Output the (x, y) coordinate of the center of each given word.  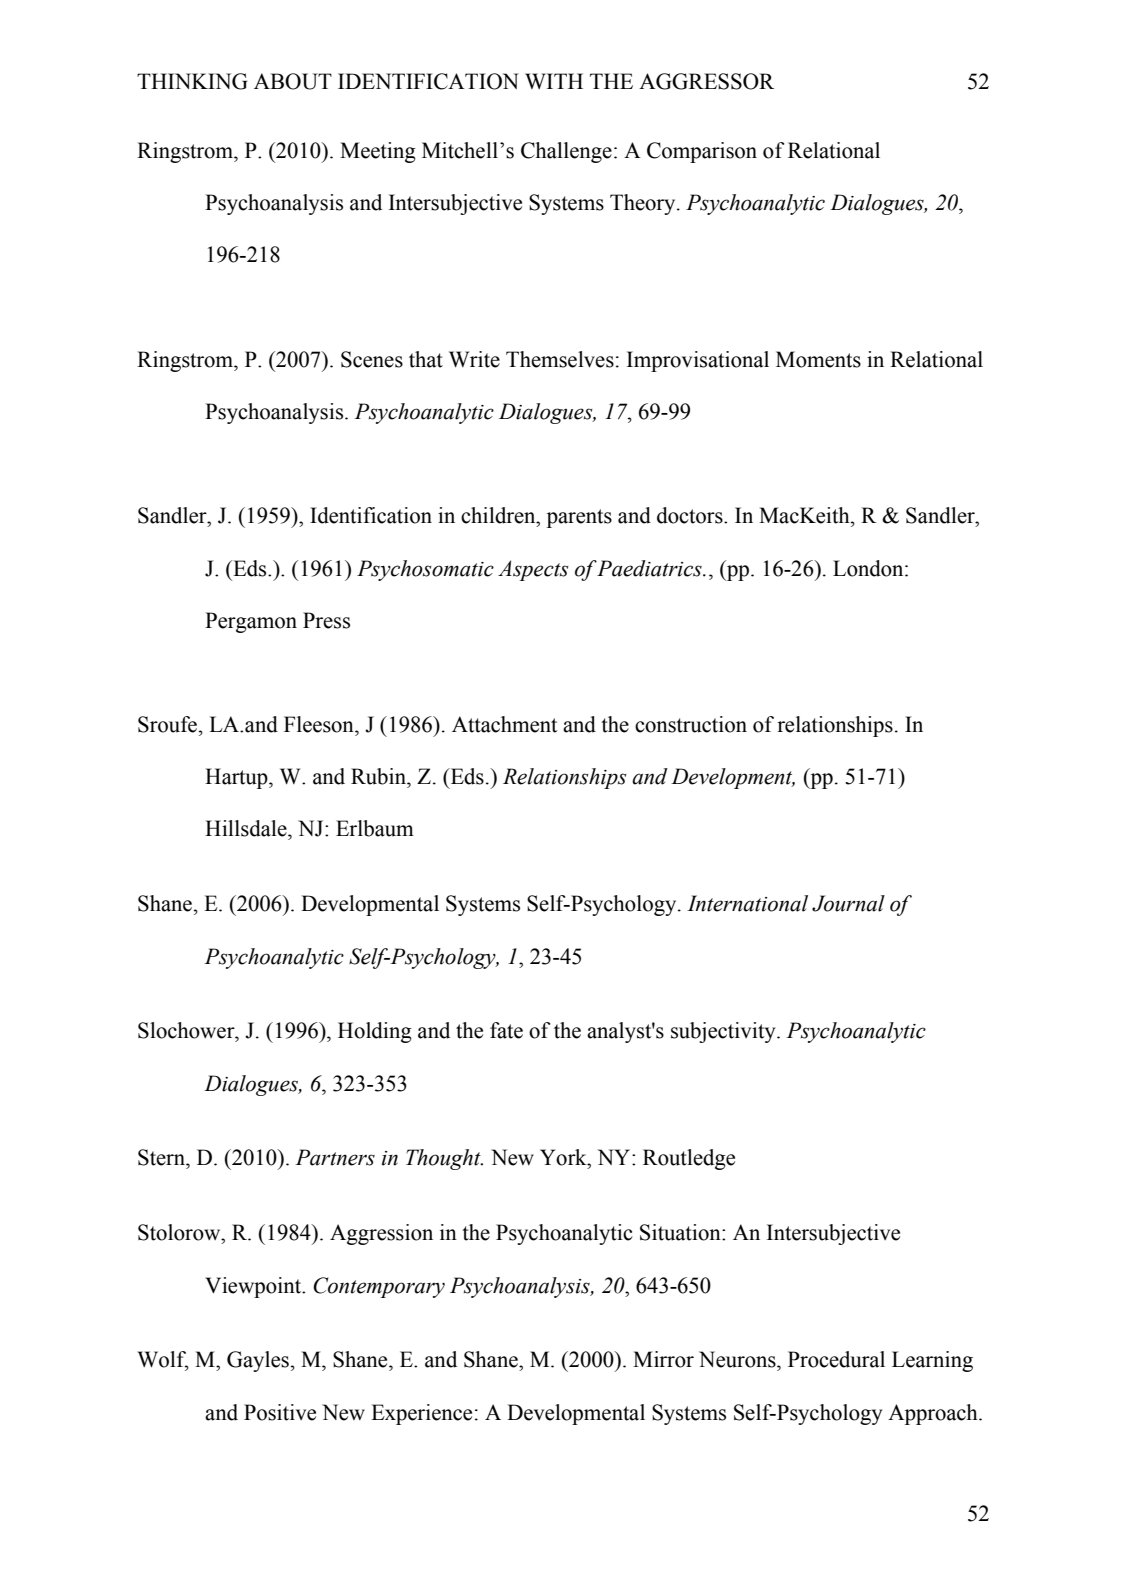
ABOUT (293, 81)
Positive (280, 1412)
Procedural (836, 1359)
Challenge (566, 152)
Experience (421, 1414)
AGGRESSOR (706, 81)
